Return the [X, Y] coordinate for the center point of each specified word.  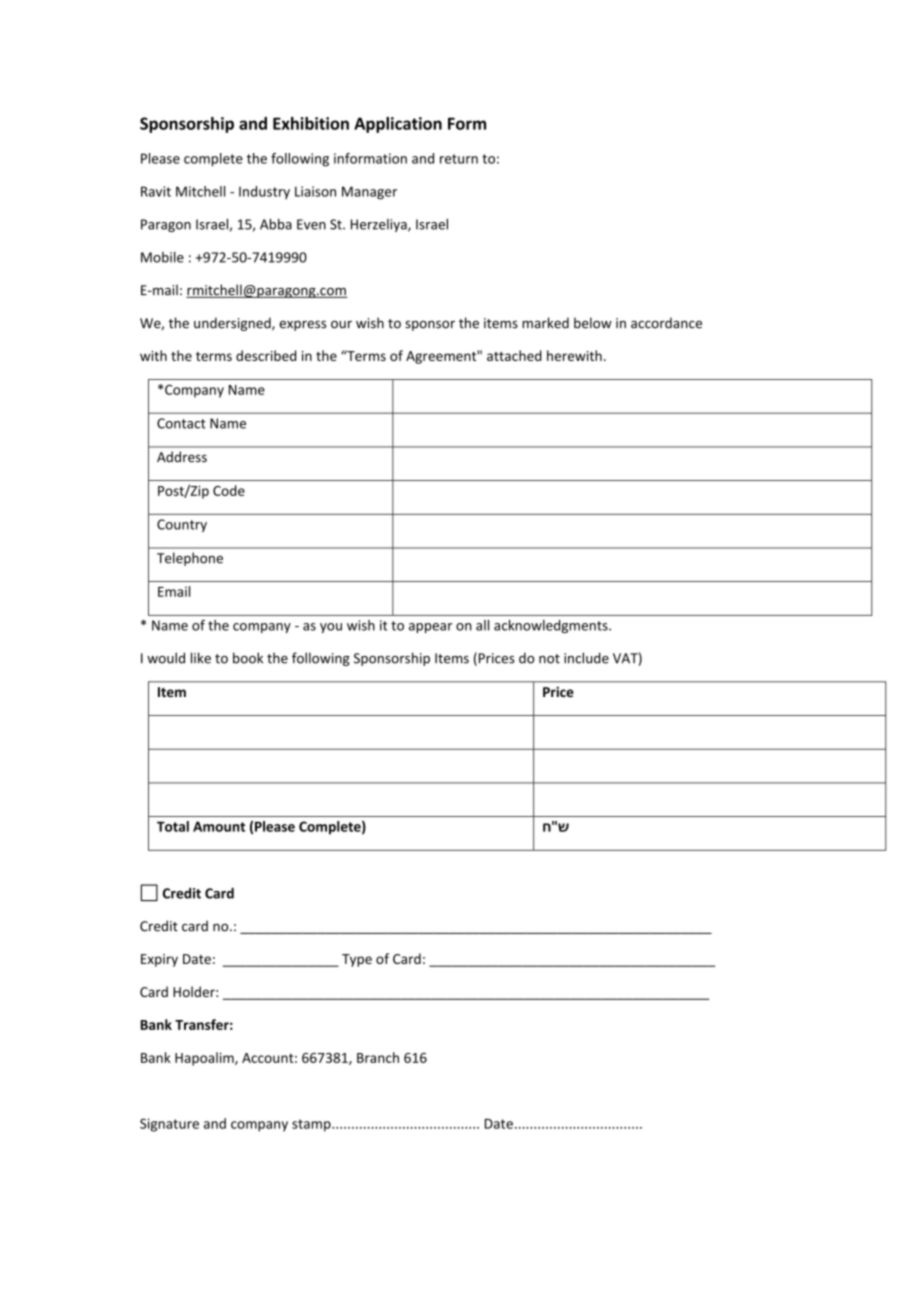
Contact [181, 423]
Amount [219, 826]
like [201, 658]
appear [430, 628]
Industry [264, 192]
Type [357, 960]
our [341, 325]
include [586, 658]
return [459, 159]
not [549, 659]
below [593, 323]
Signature [169, 1125]
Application [398, 125]
